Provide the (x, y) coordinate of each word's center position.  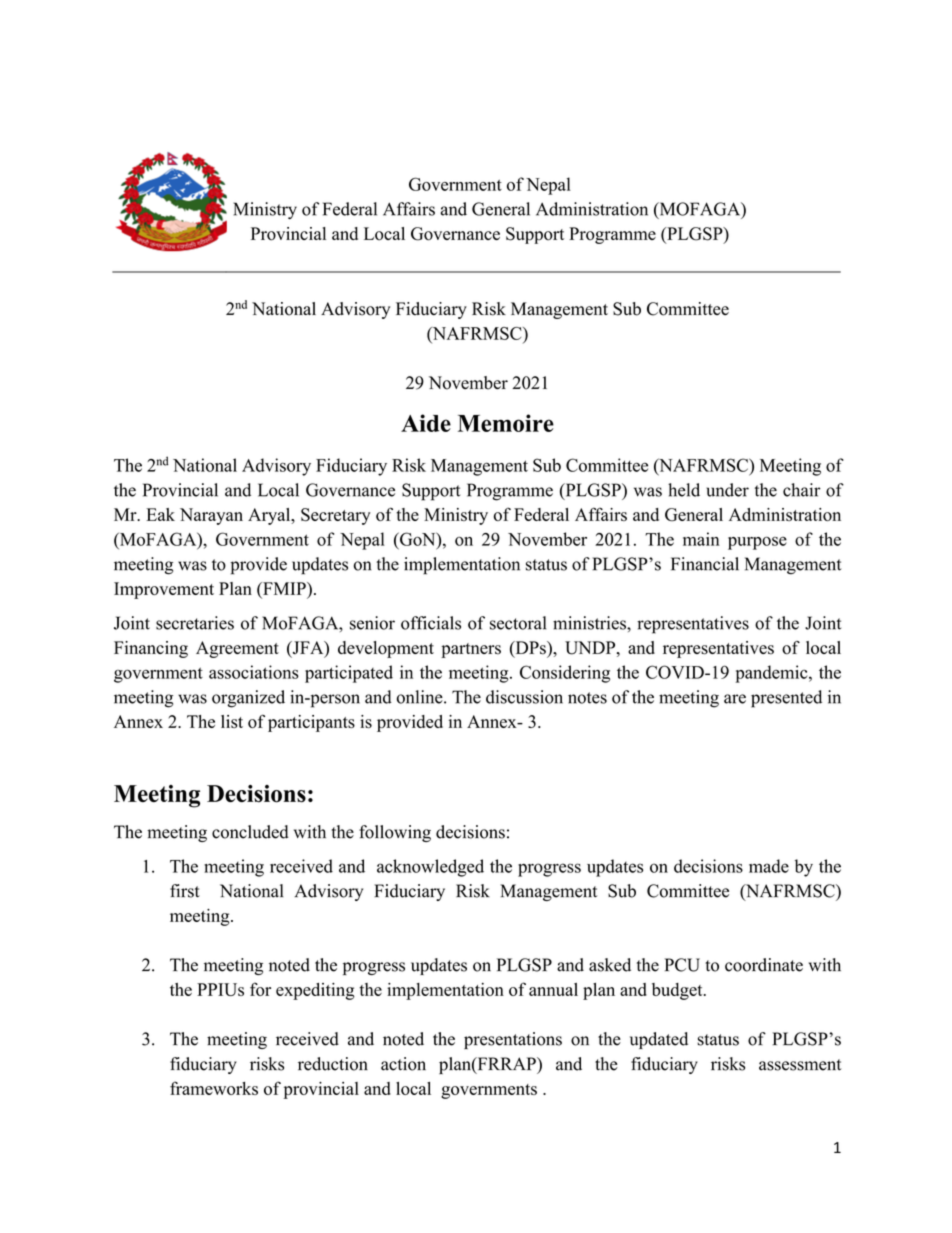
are (735, 699)
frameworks (214, 1088)
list (232, 721)
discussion (524, 697)
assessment (800, 1065)
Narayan (211, 516)
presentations (513, 1040)
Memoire (506, 423)
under (727, 490)
